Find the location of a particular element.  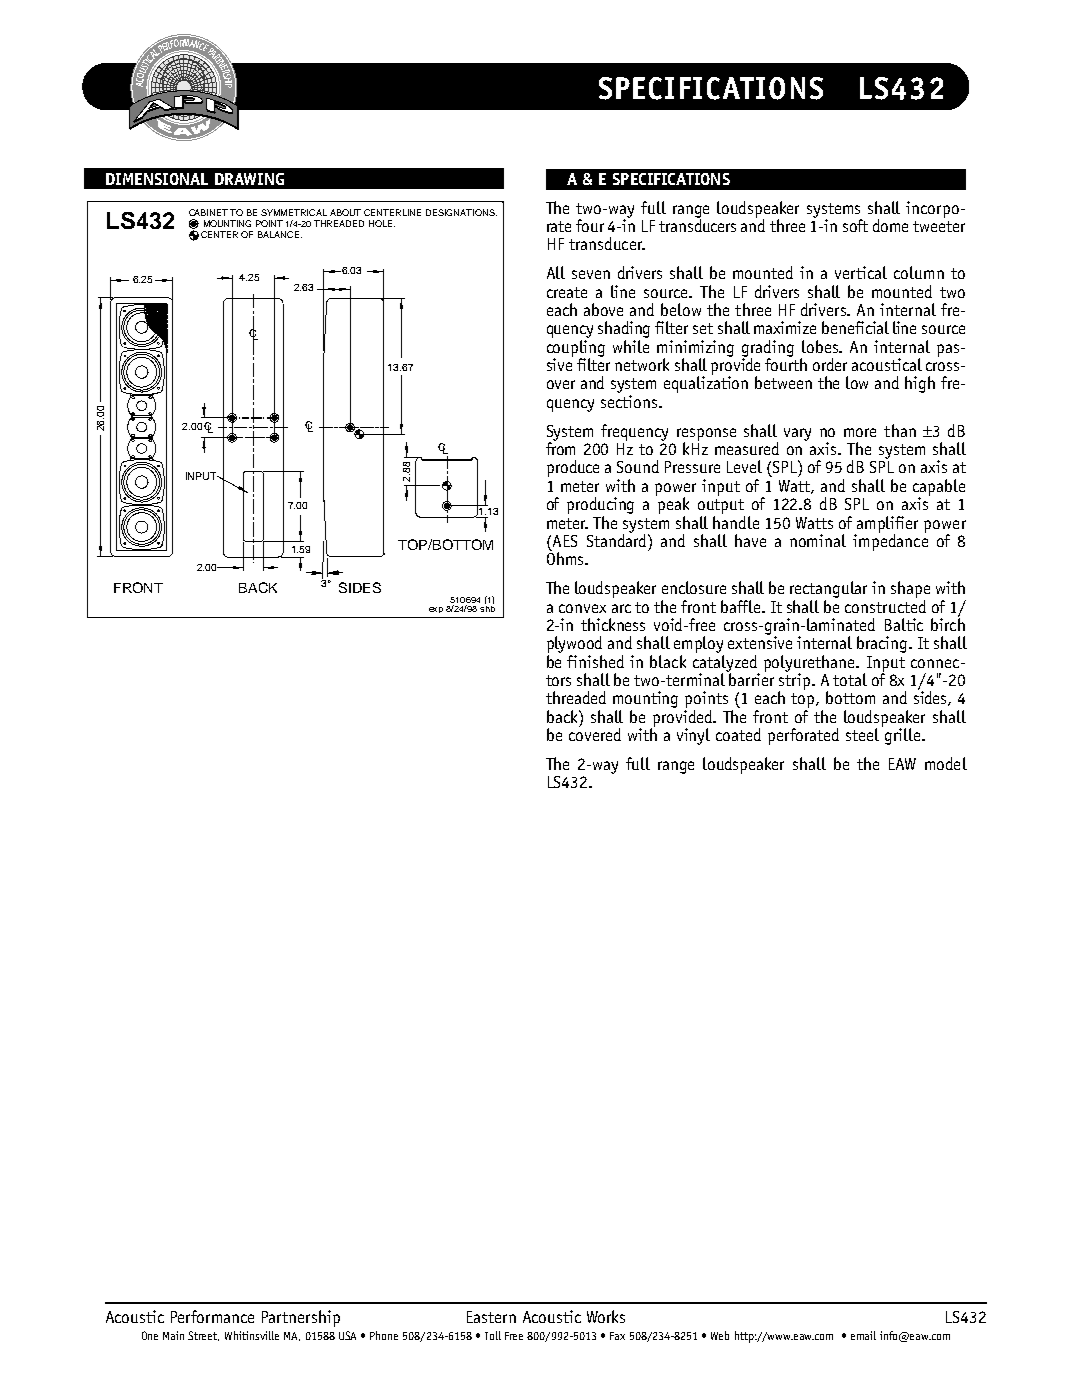

soft is located at coordinates (855, 225).
